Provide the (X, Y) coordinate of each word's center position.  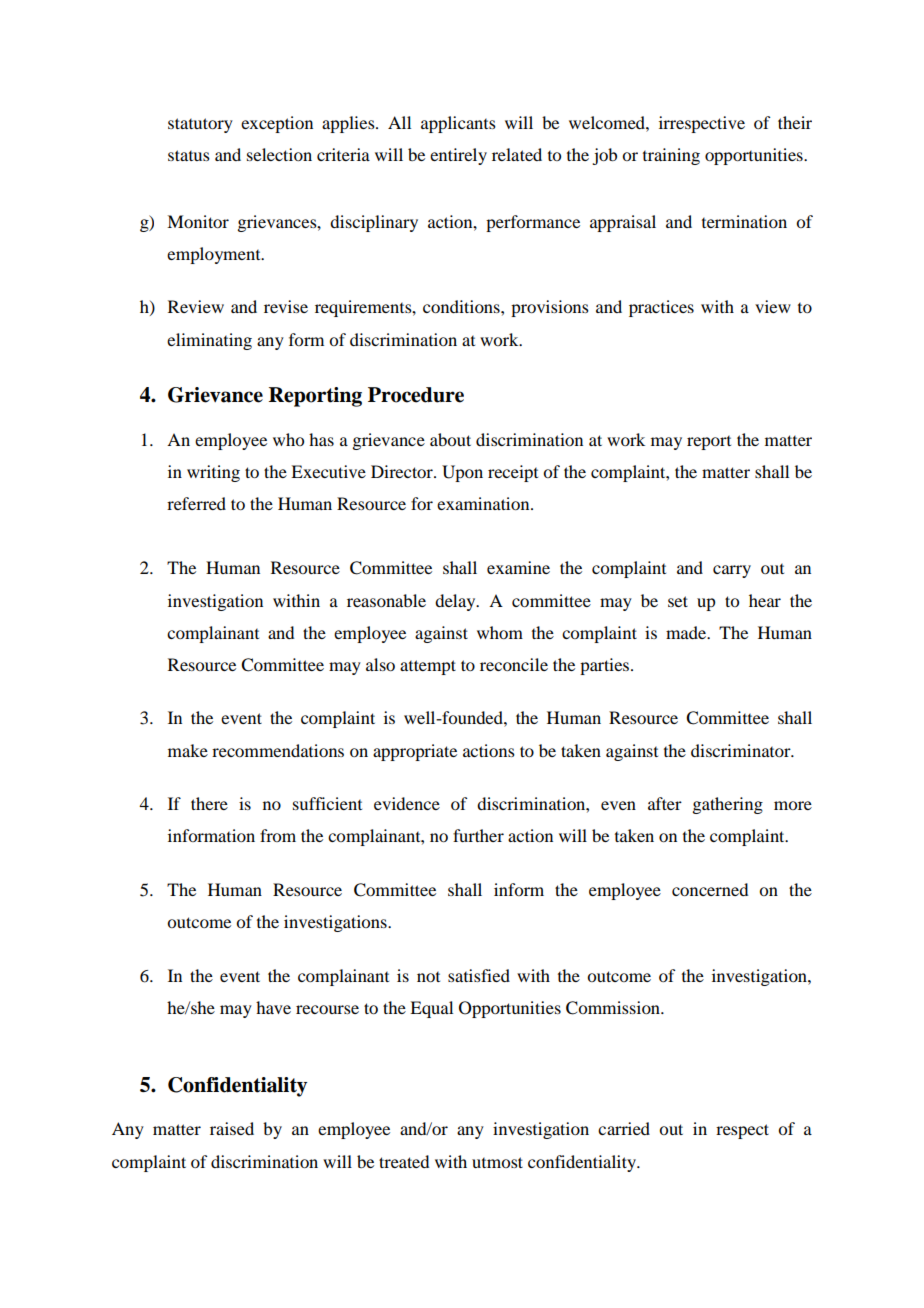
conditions (462, 306)
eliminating (209, 341)
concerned (710, 889)
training (671, 156)
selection (279, 154)
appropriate (415, 752)
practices (661, 308)
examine (518, 567)
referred (196, 503)
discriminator (742, 750)
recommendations (278, 750)
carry (732, 571)
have (273, 1007)
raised (232, 1128)
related (517, 154)
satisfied (479, 975)
